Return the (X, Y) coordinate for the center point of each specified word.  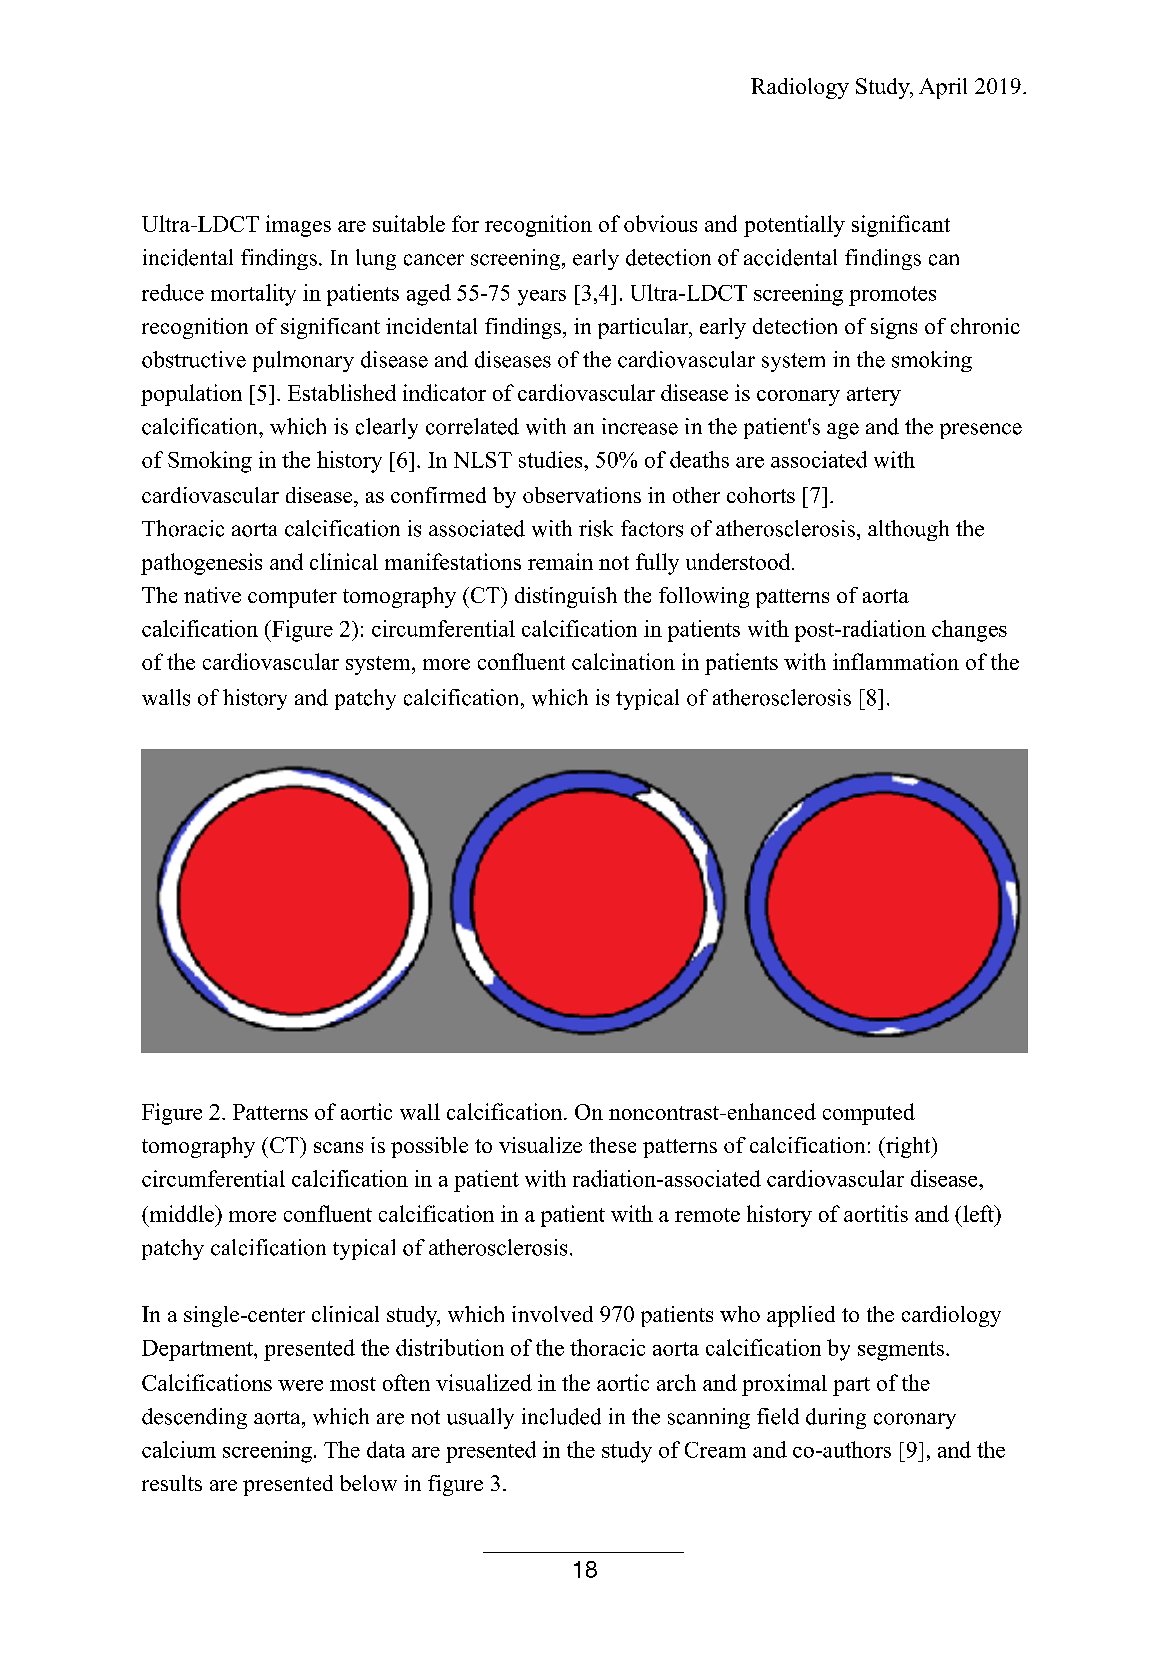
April (943, 88)
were (300, 1385)
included (561, 1416)
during (836, 1418)
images (298, 226)
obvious (660, 223)
